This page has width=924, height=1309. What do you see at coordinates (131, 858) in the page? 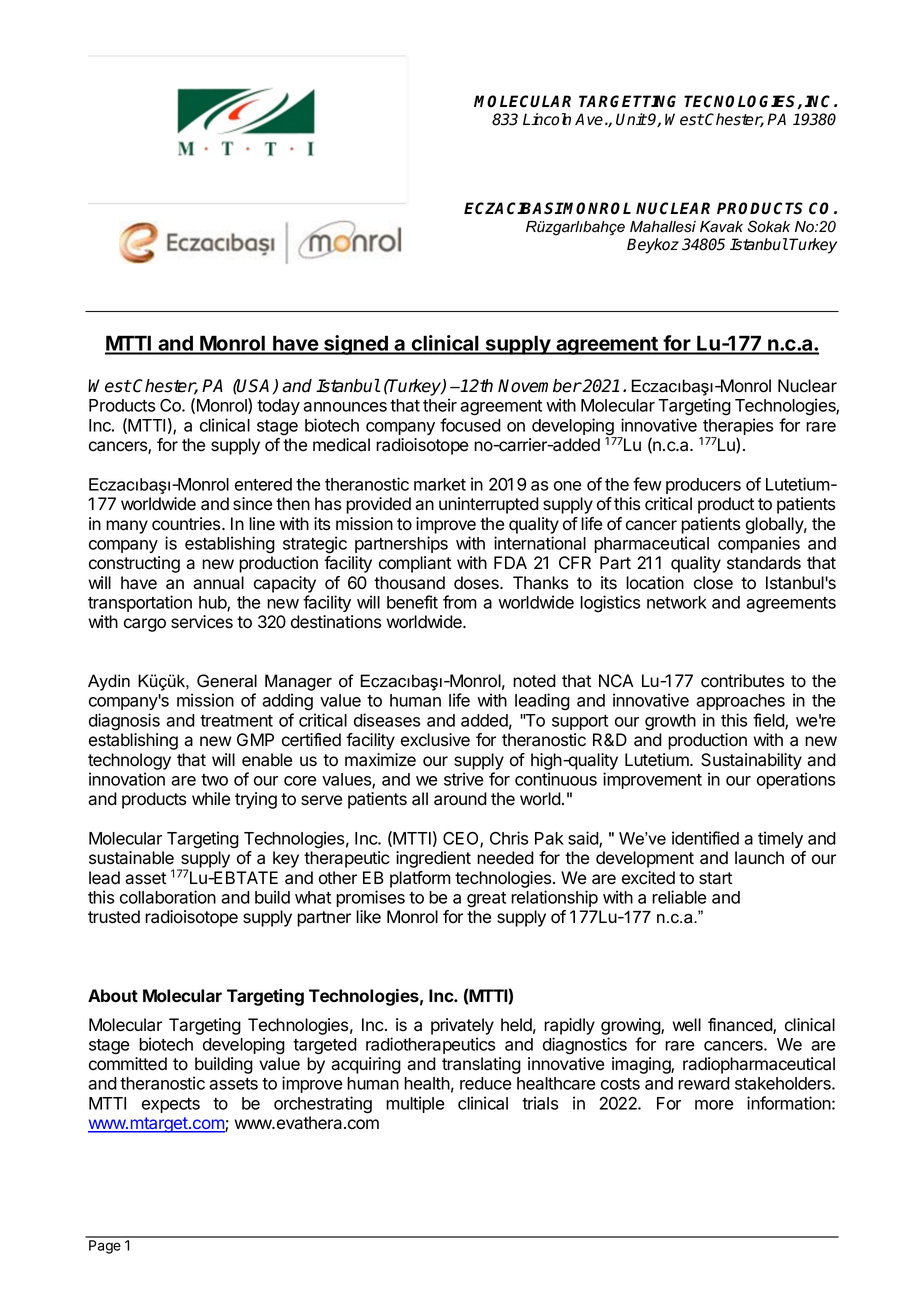
I see `sustainable` at bounding box center [131, 858].
